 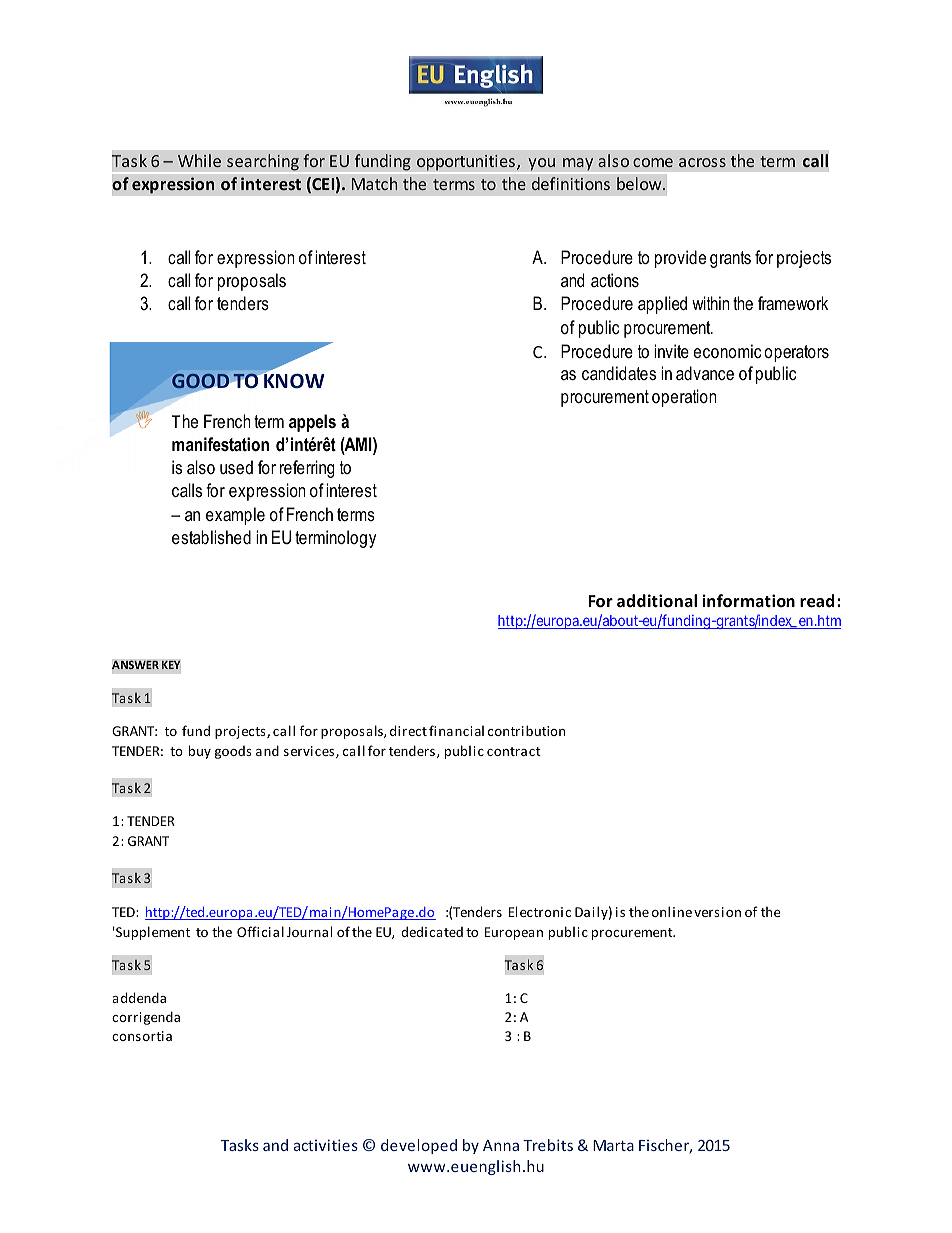 I want to click on While, so click(x=199, y=160).
